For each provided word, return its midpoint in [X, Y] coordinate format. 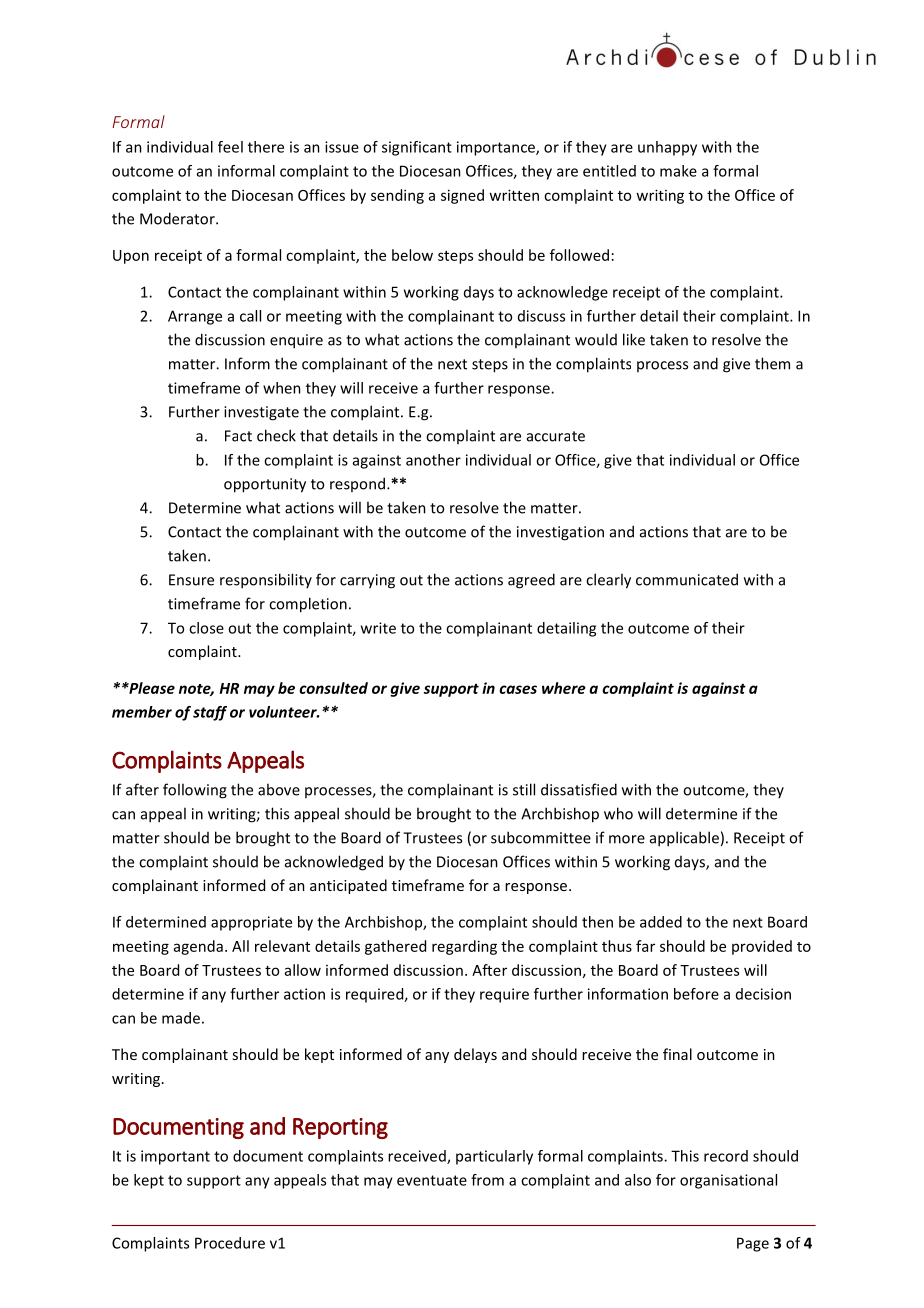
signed [462, 196]
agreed [531, 581]
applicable [684, 839]
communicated [687, 579]
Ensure [191, 580]
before [696, 994]
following [195, 791]
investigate [261, 413]
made [181, 1018]
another [433, 460]
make [678, 171]
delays [475, 1055]
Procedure [230, 1243]
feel [230, 147]
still [524, 789]
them [772, 363]
